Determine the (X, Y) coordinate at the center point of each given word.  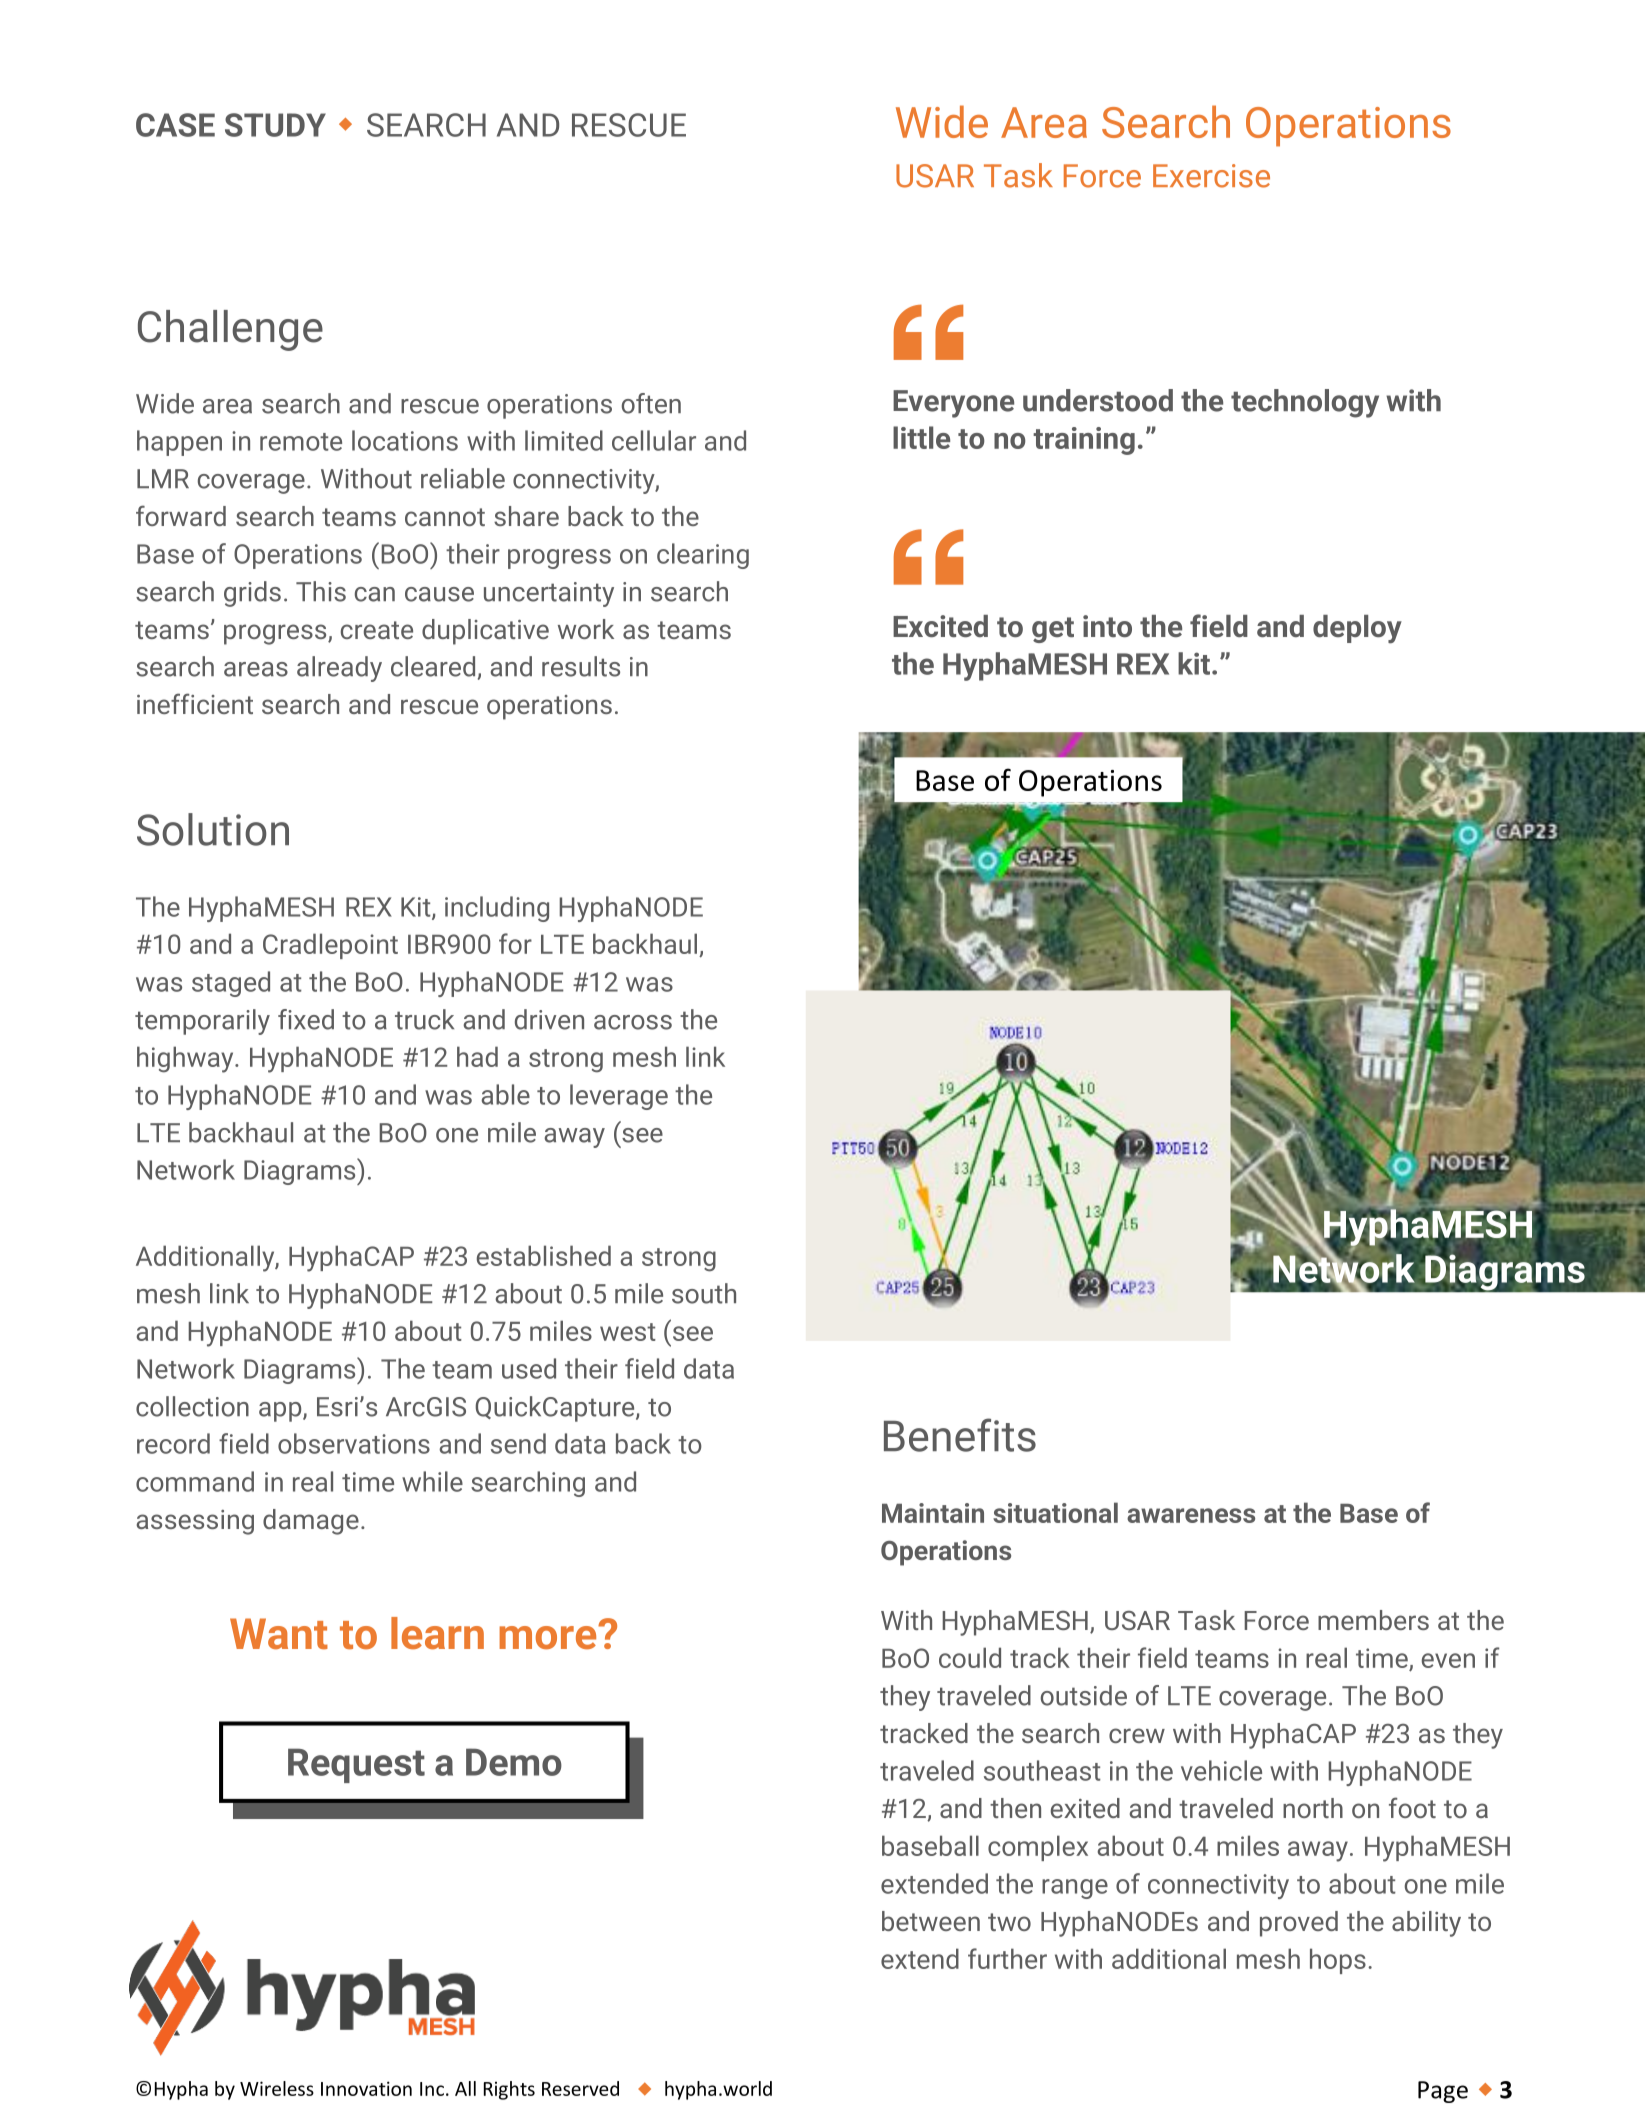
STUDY (275, 125)
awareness (1191, 1515)
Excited (940, 626)
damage (311, 1522)
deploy (1357, 629)
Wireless (277, 2088)
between (931, 1921)
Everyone (953, 404)
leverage (619, 1097)
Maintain (933, 1513)
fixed (306, 1019)
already (339, 669)
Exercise (1211, 176)
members (1373, 1620)
